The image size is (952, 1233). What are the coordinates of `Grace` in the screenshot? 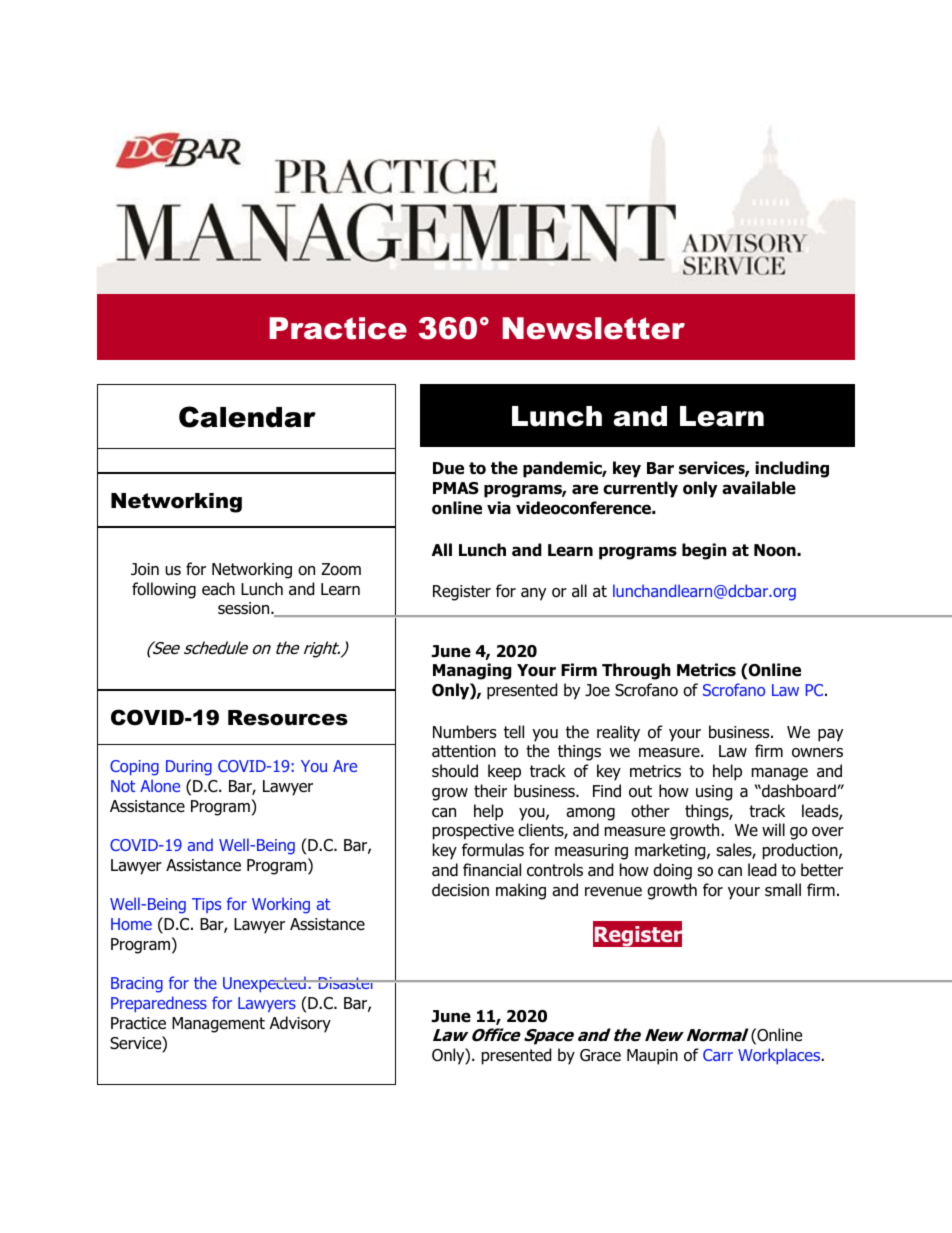 It's located at (600, 1055).
